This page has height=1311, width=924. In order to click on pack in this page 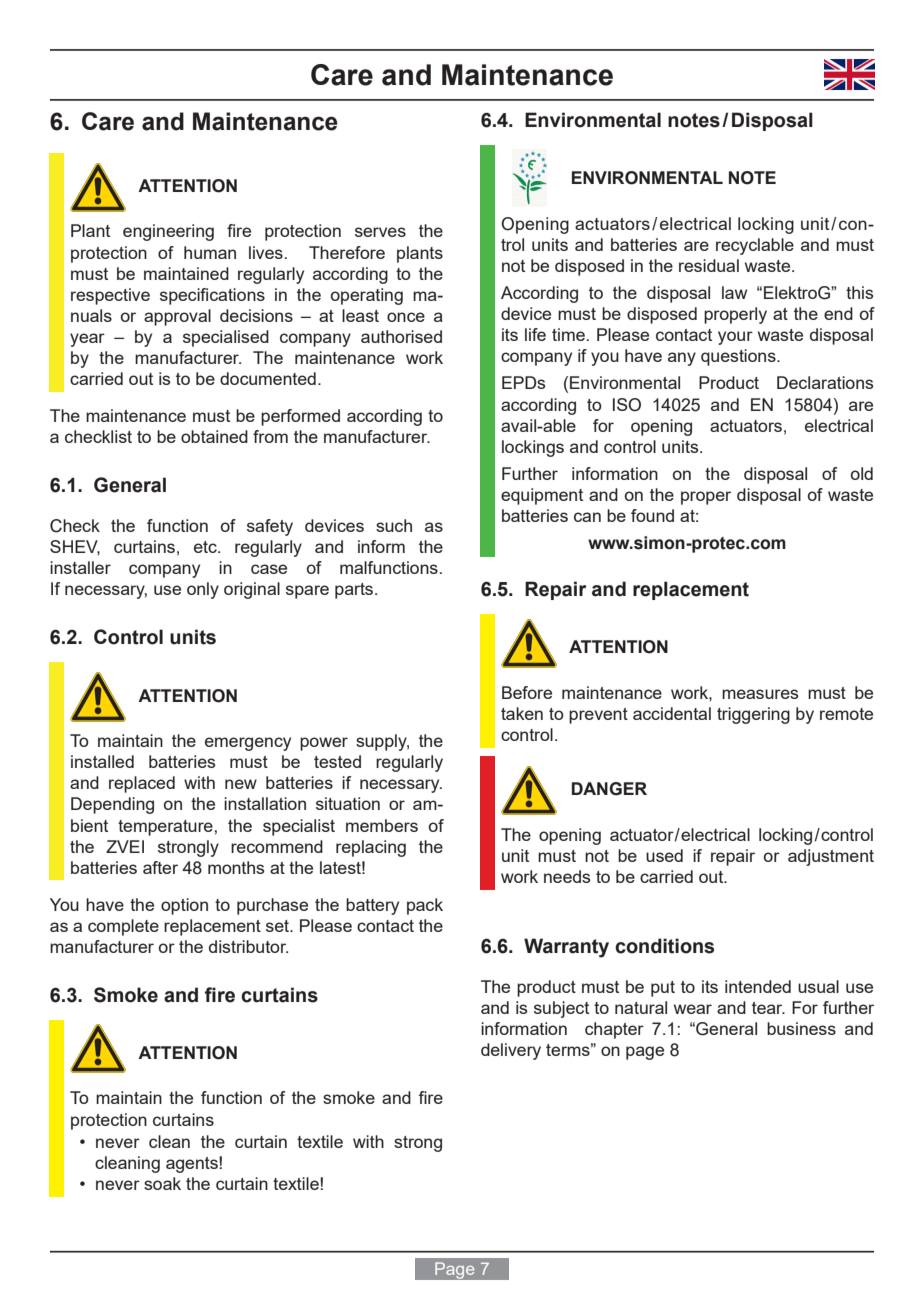, I will do `click(425, 906)`.
